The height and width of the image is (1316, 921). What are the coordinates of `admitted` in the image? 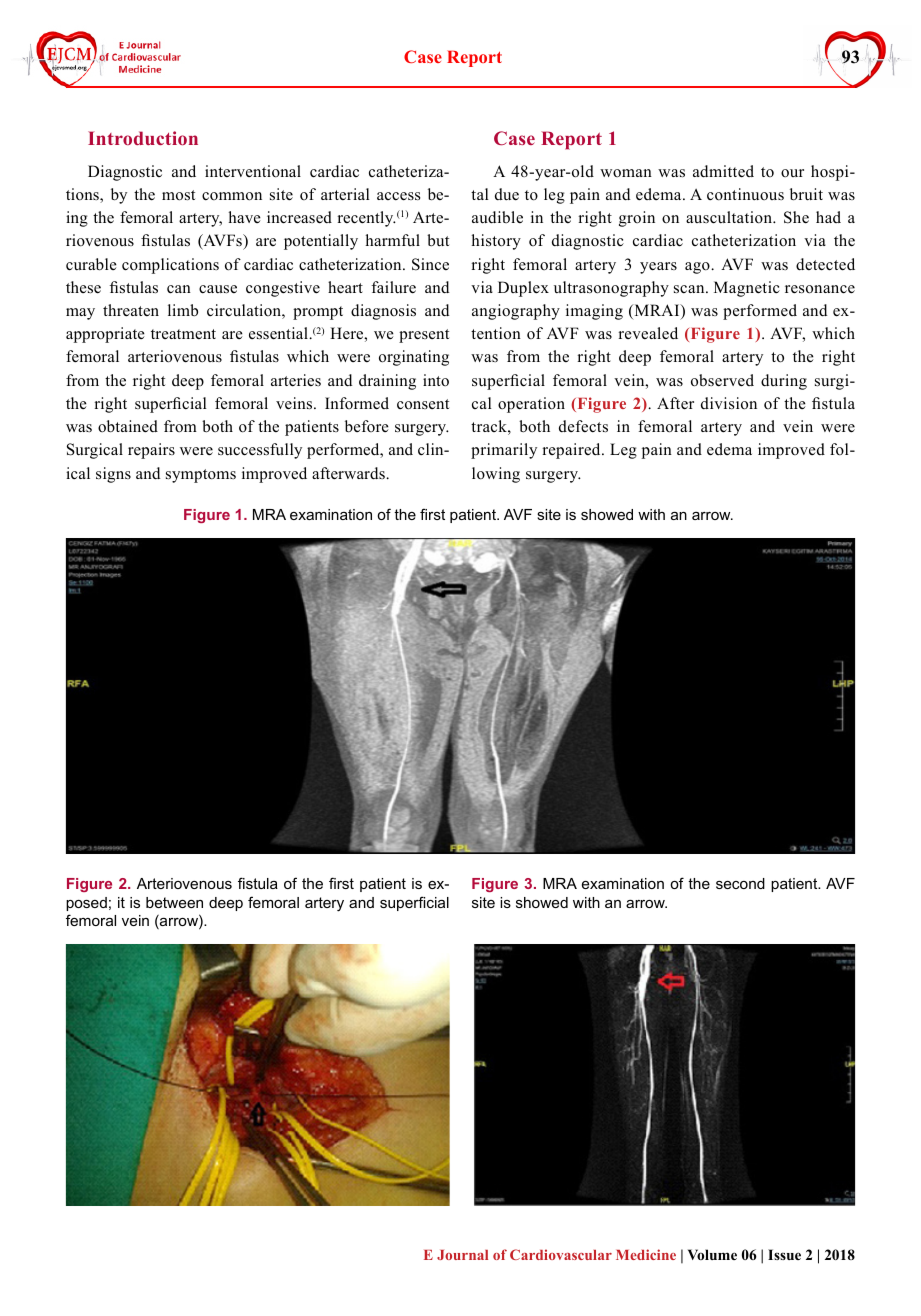 It's located at (723, 171).
